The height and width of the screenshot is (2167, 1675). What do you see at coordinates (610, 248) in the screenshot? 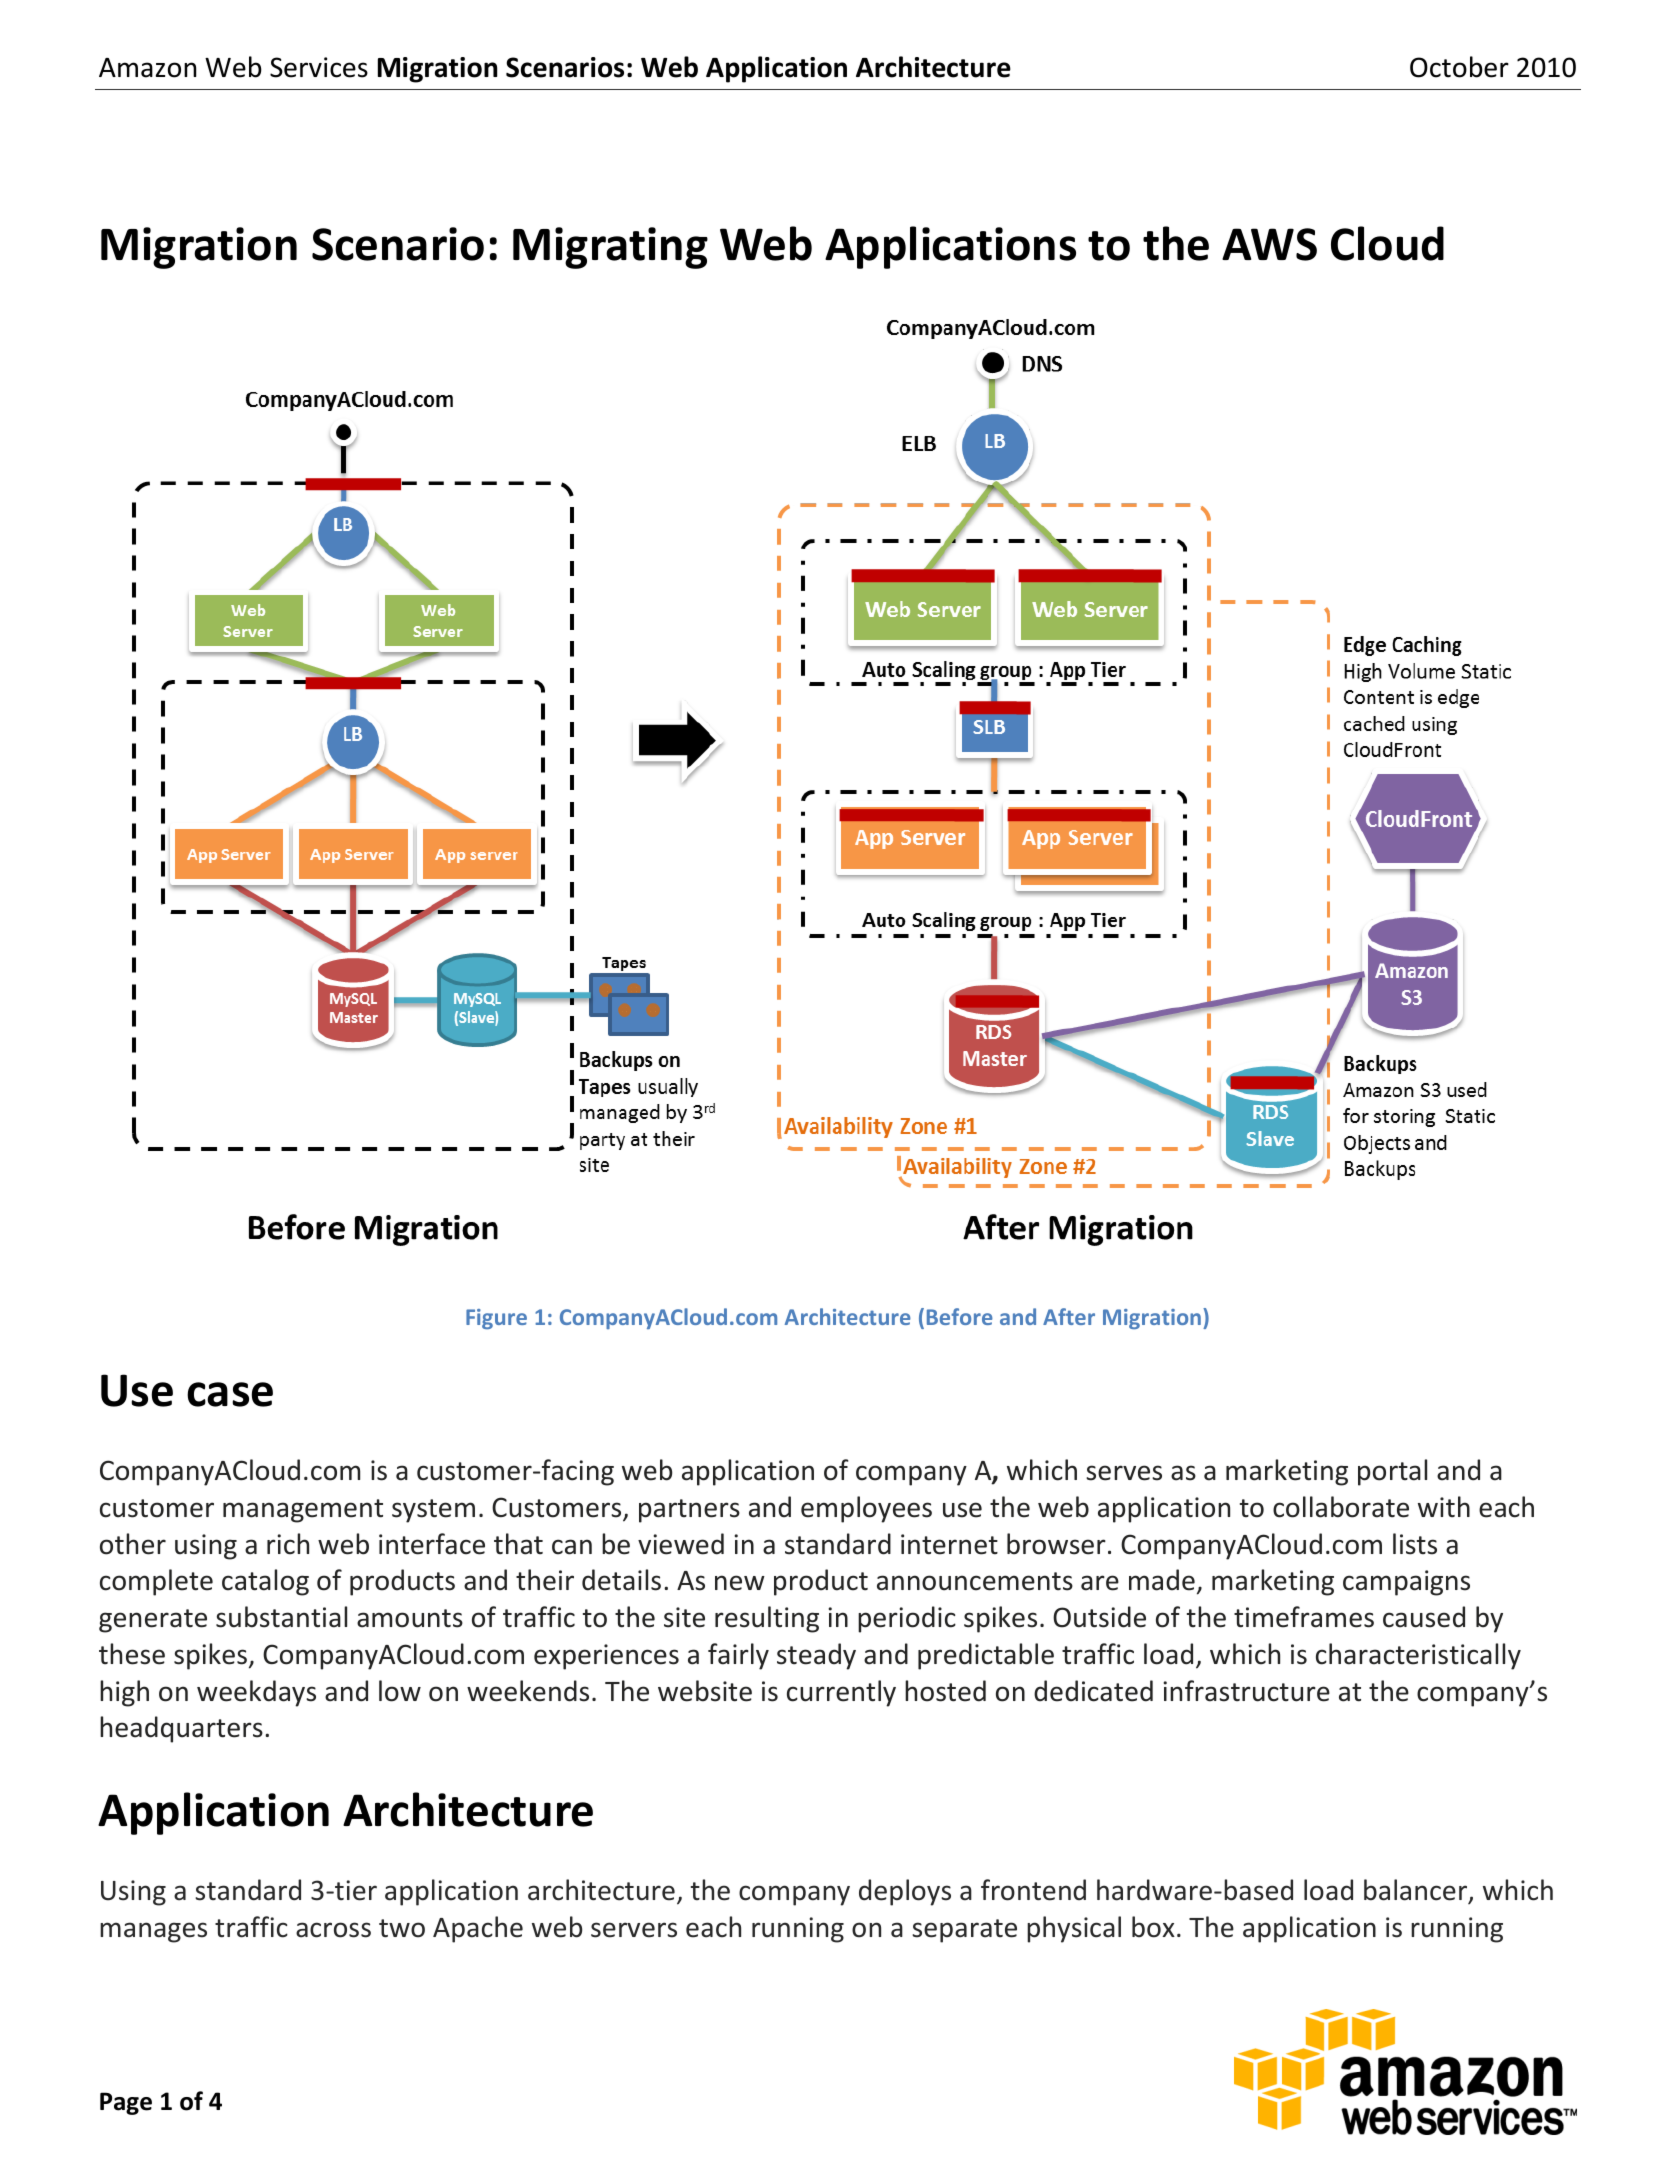
I see `Migrating` at bounding box center [610, 248].
